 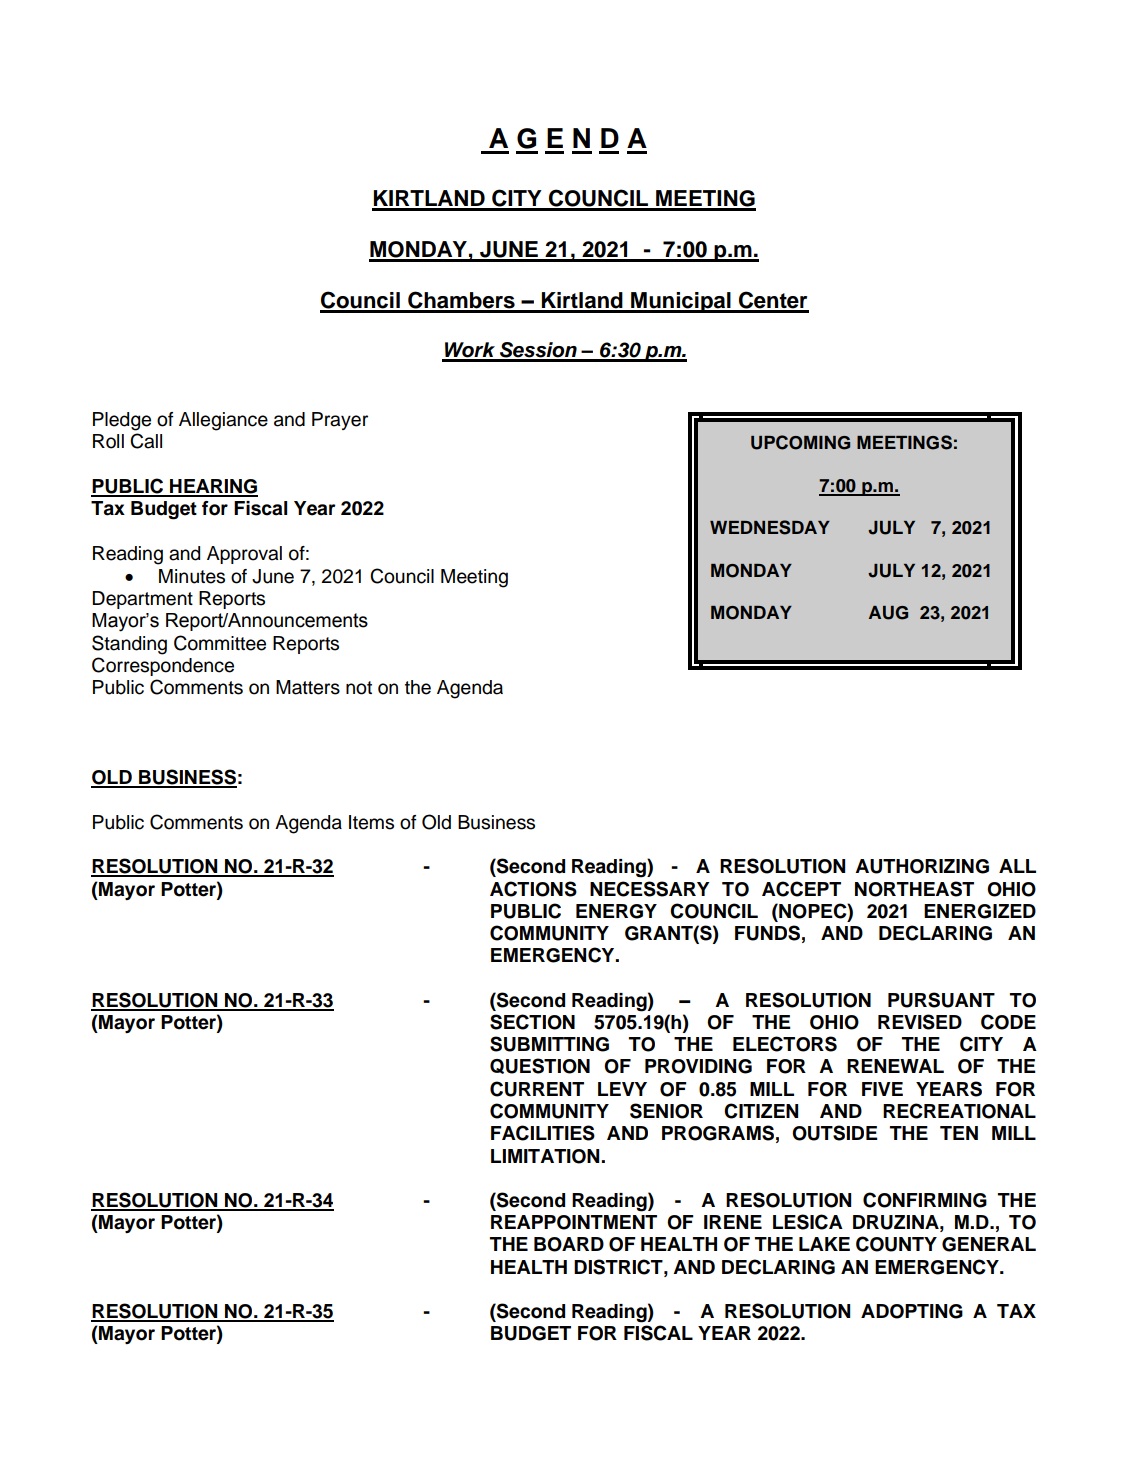 I want to click on not, so click(x=359, y=688).
